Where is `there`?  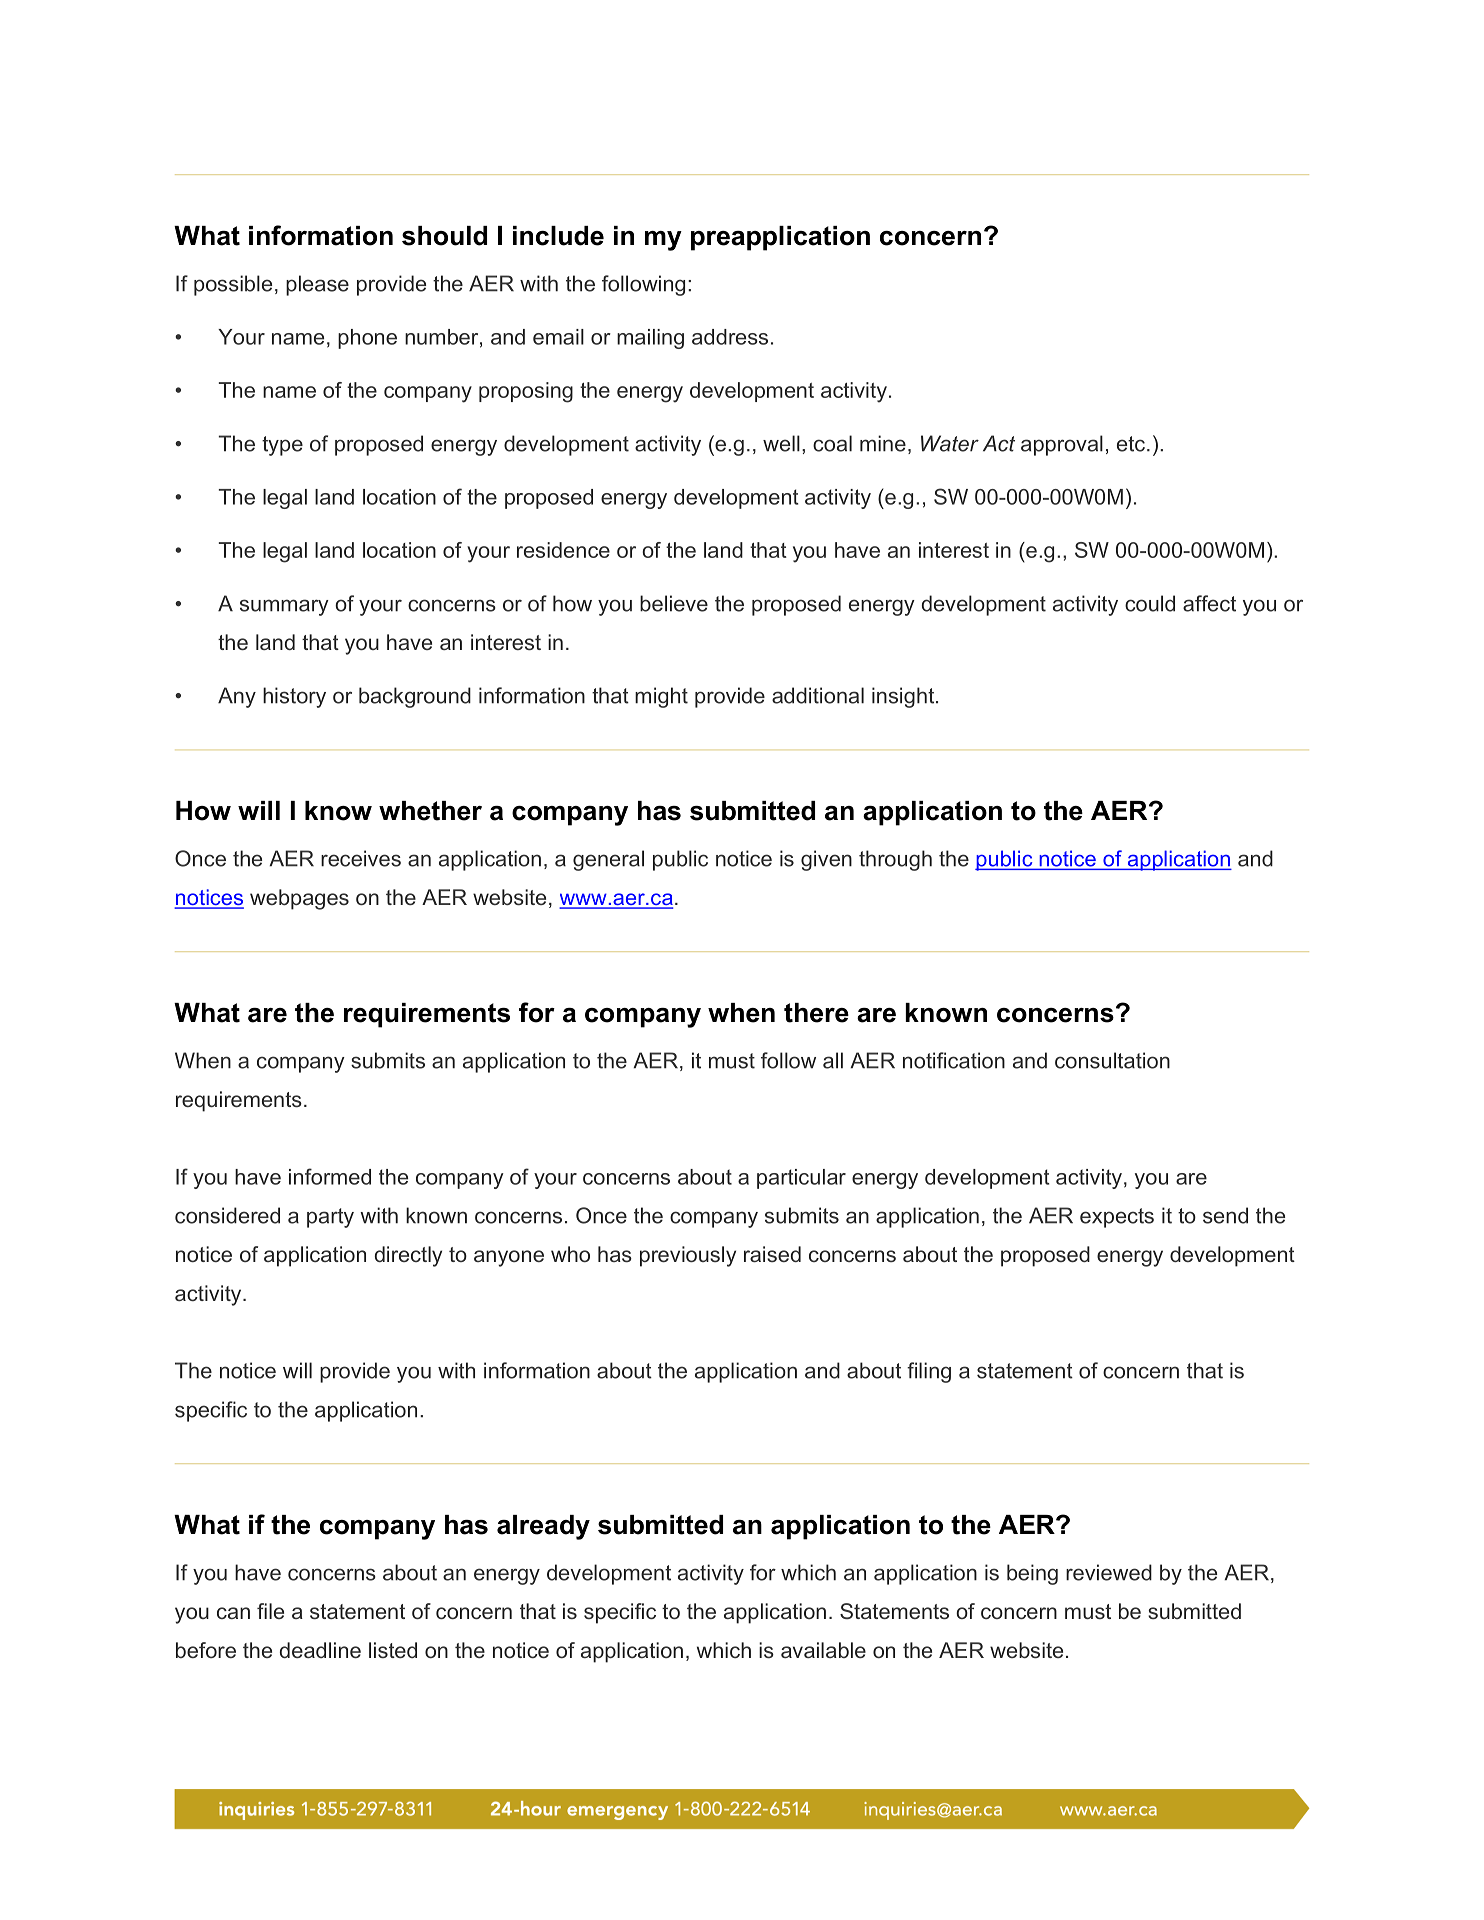 there is located at coordinates (816, 1013).
